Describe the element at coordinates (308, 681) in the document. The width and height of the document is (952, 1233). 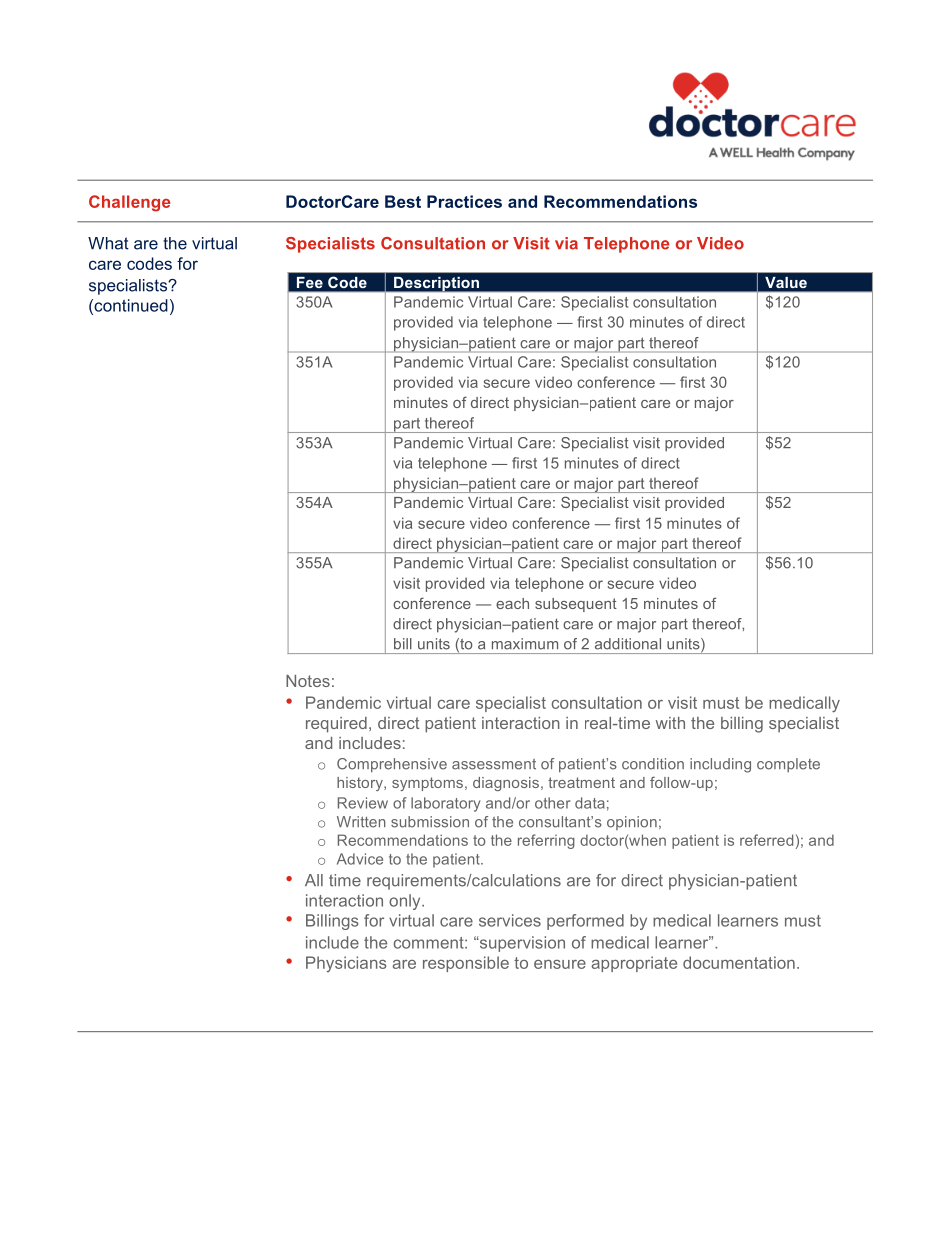
I see `Notes` at that location.
